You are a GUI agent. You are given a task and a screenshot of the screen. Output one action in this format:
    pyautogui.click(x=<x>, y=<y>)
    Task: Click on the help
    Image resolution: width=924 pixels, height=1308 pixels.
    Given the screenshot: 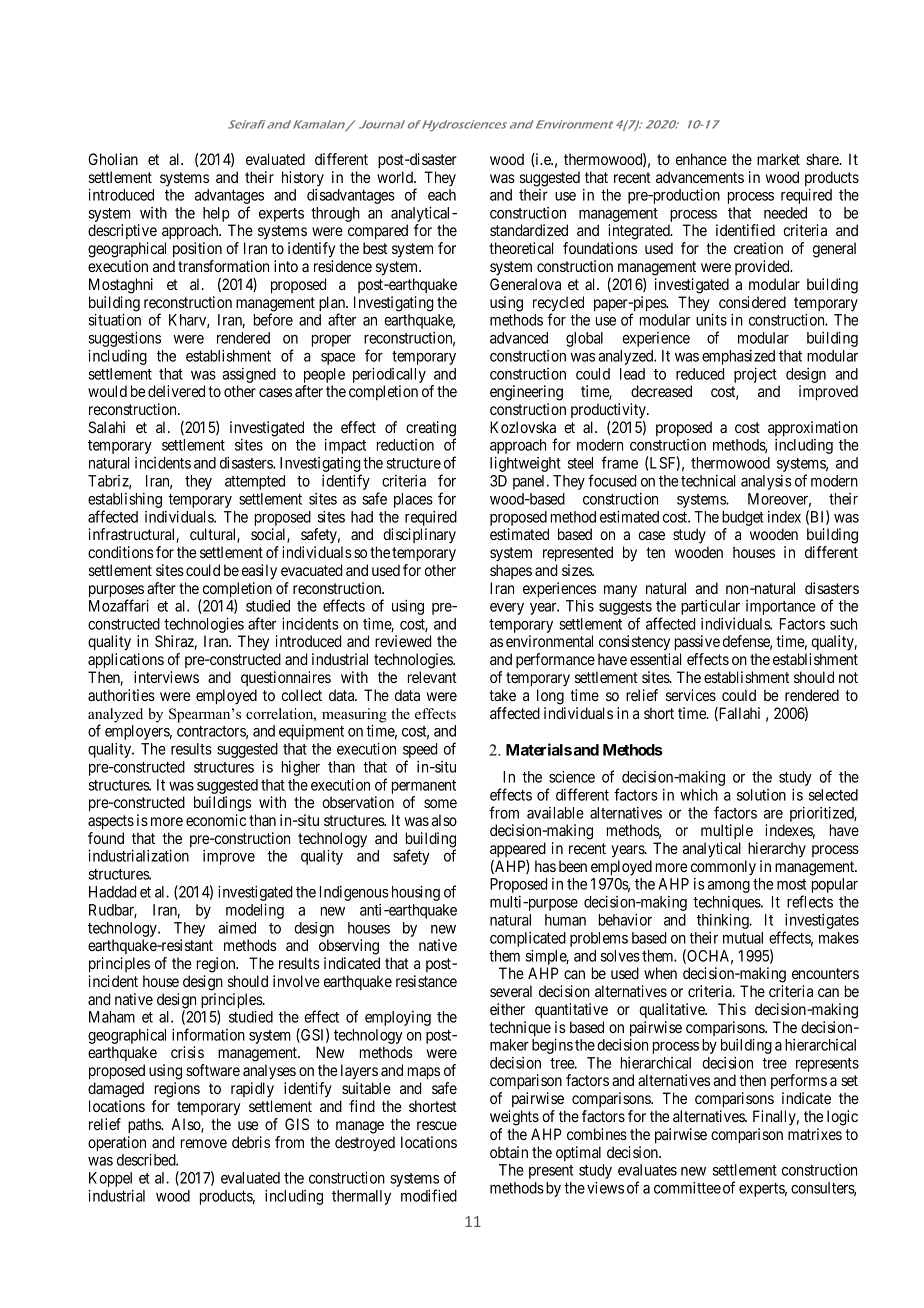 What is the action you would take?
    pyautogui.click(x=216, y=214)
